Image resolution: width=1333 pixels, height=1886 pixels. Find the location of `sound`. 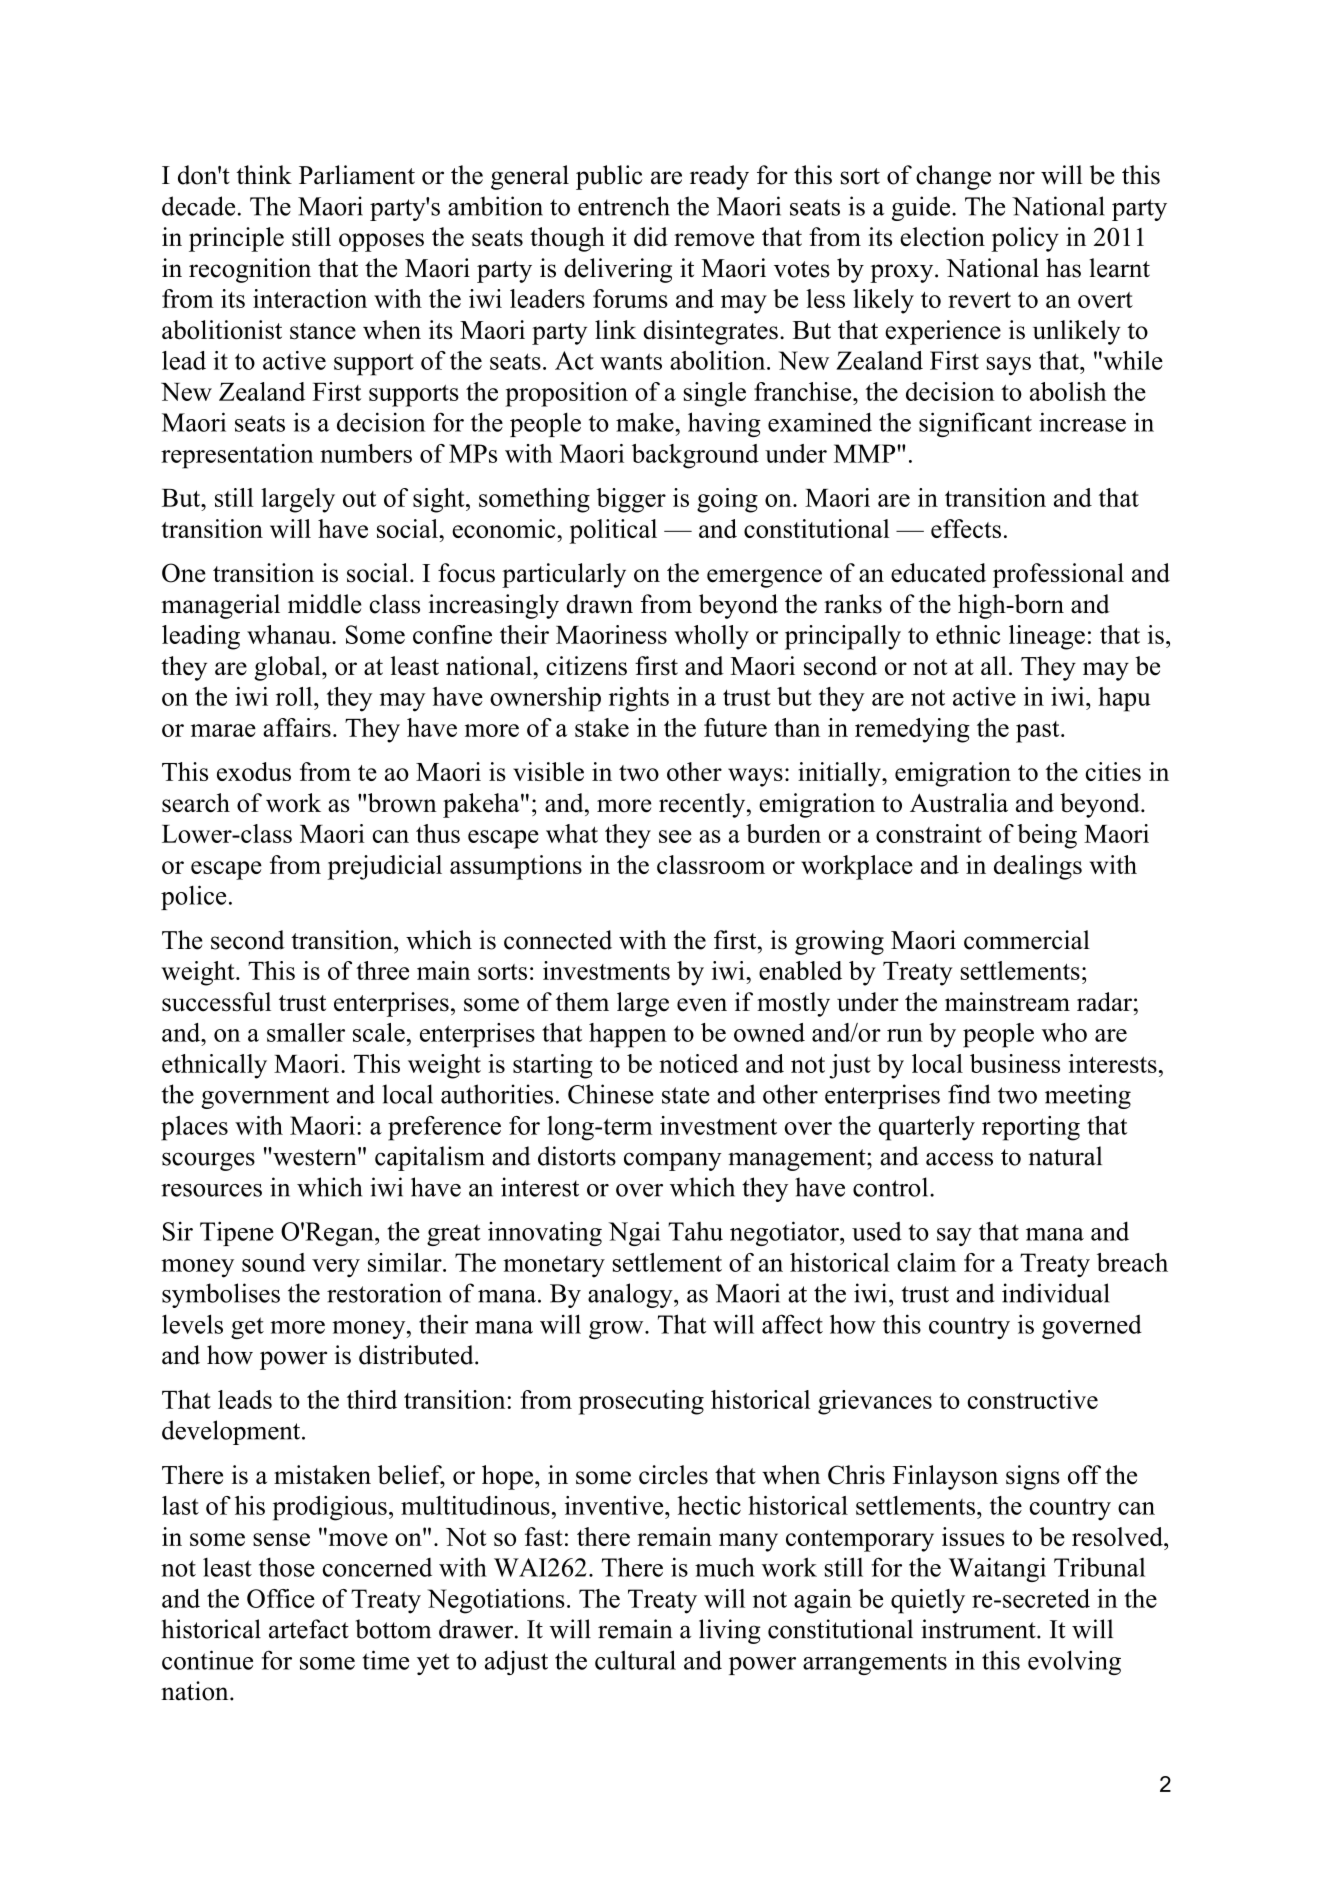

sound is located at coordinates (274, 1262).
